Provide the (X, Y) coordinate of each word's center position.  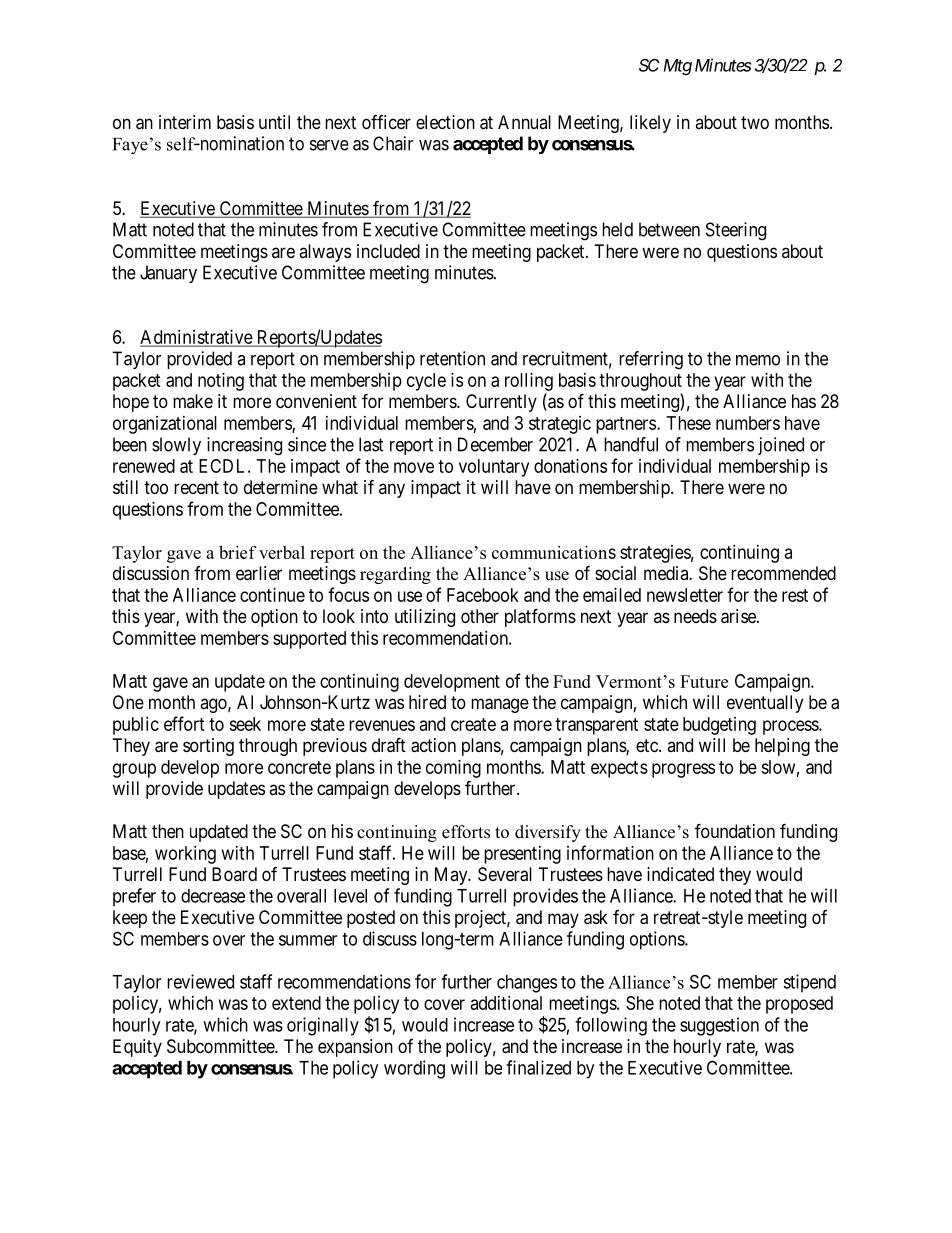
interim (185, 122)
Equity (137, 1048)
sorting (208, 747)
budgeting (719, 726)
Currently (501, 403)
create (473, 724)
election (445, 122)
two (755, 122)
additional (506, 1003)
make (193, 401)
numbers (748, 423)
